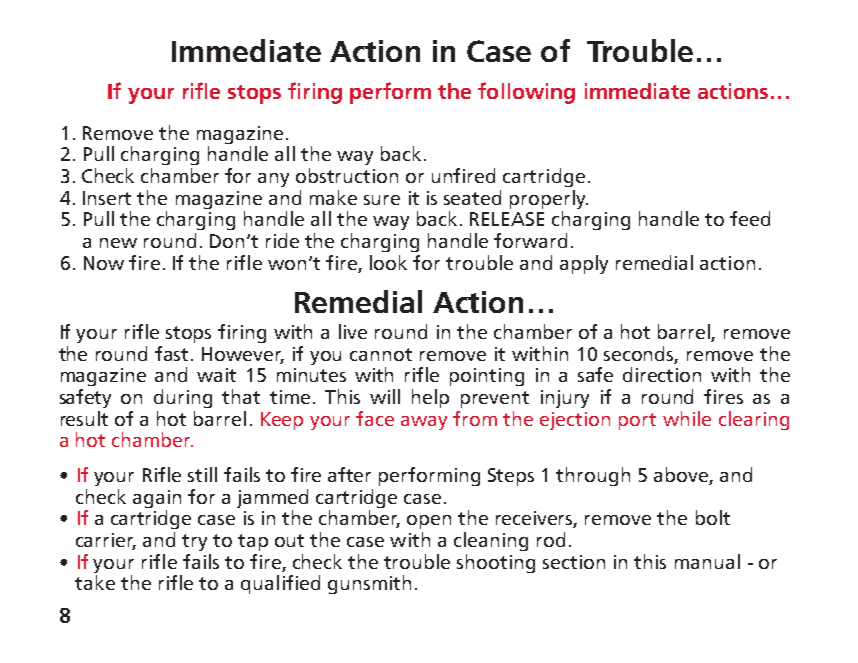  What do you see at coordinates (95, 582) in the screenshot?
I see `take` at bounding box center [95, 582].
